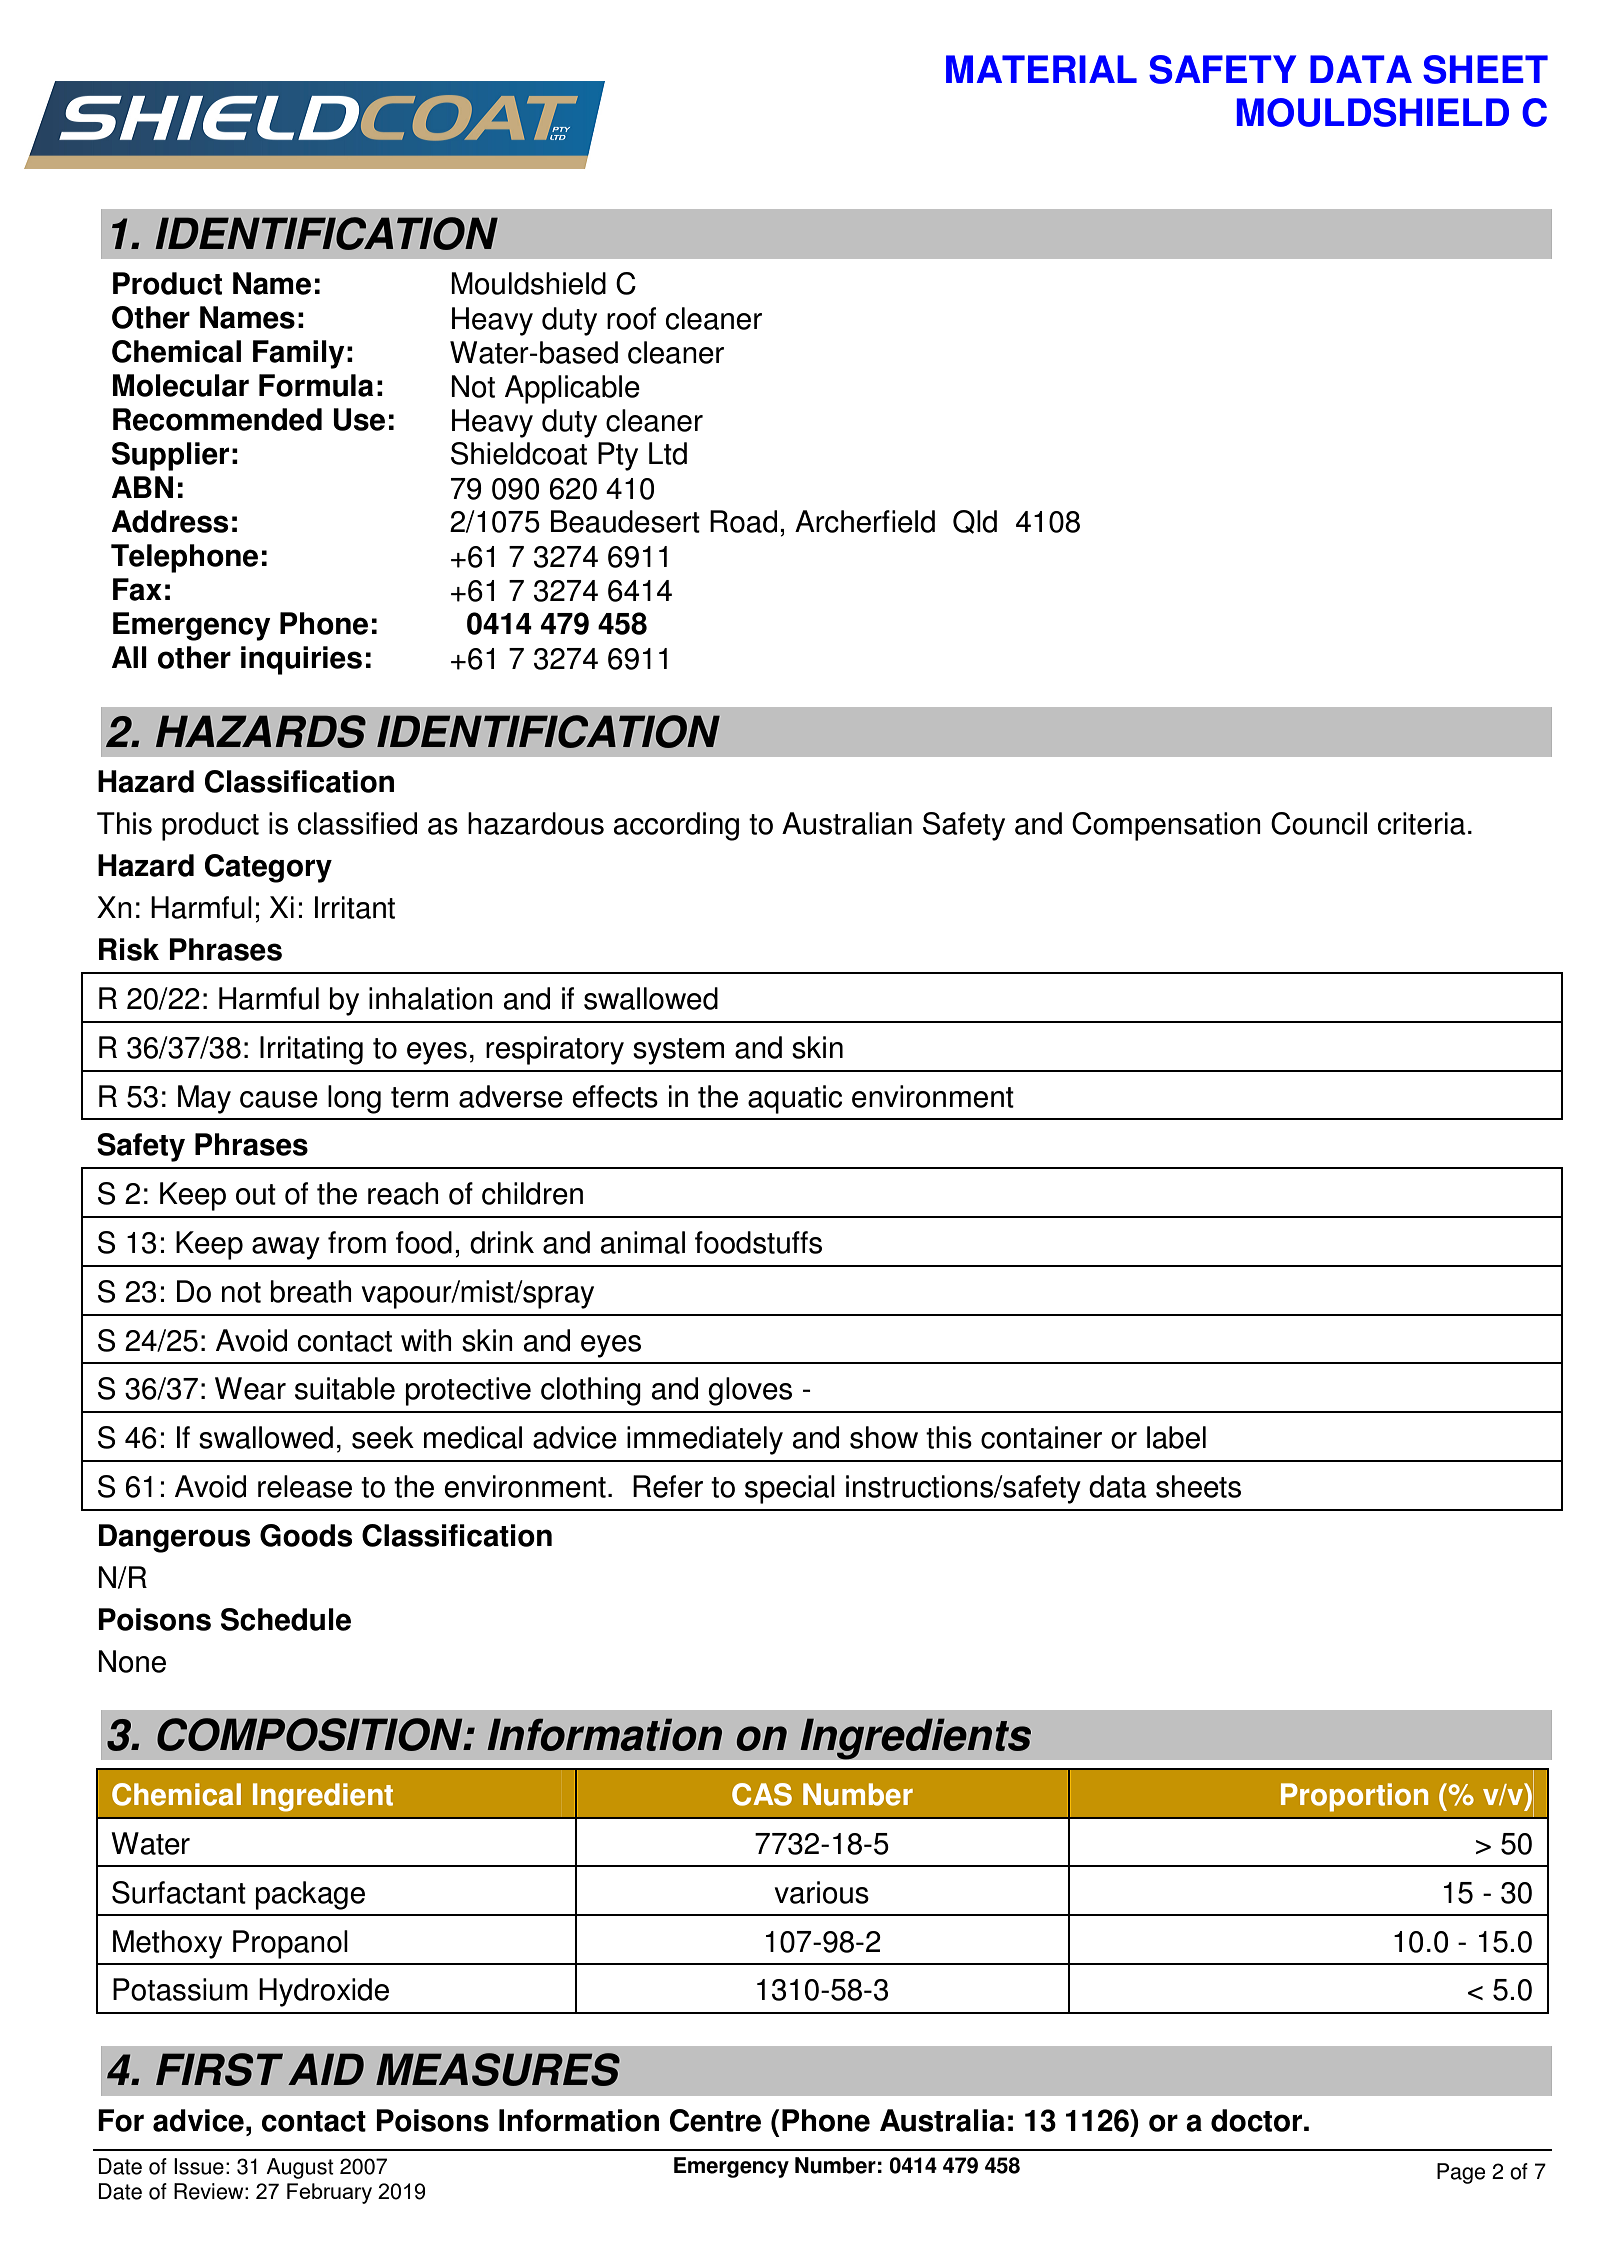 The image size is (1599, 2263). What do you see at coordinates (1319, 823) in the screenshot?
I see `Council` at bounding box center [1319, 823].
